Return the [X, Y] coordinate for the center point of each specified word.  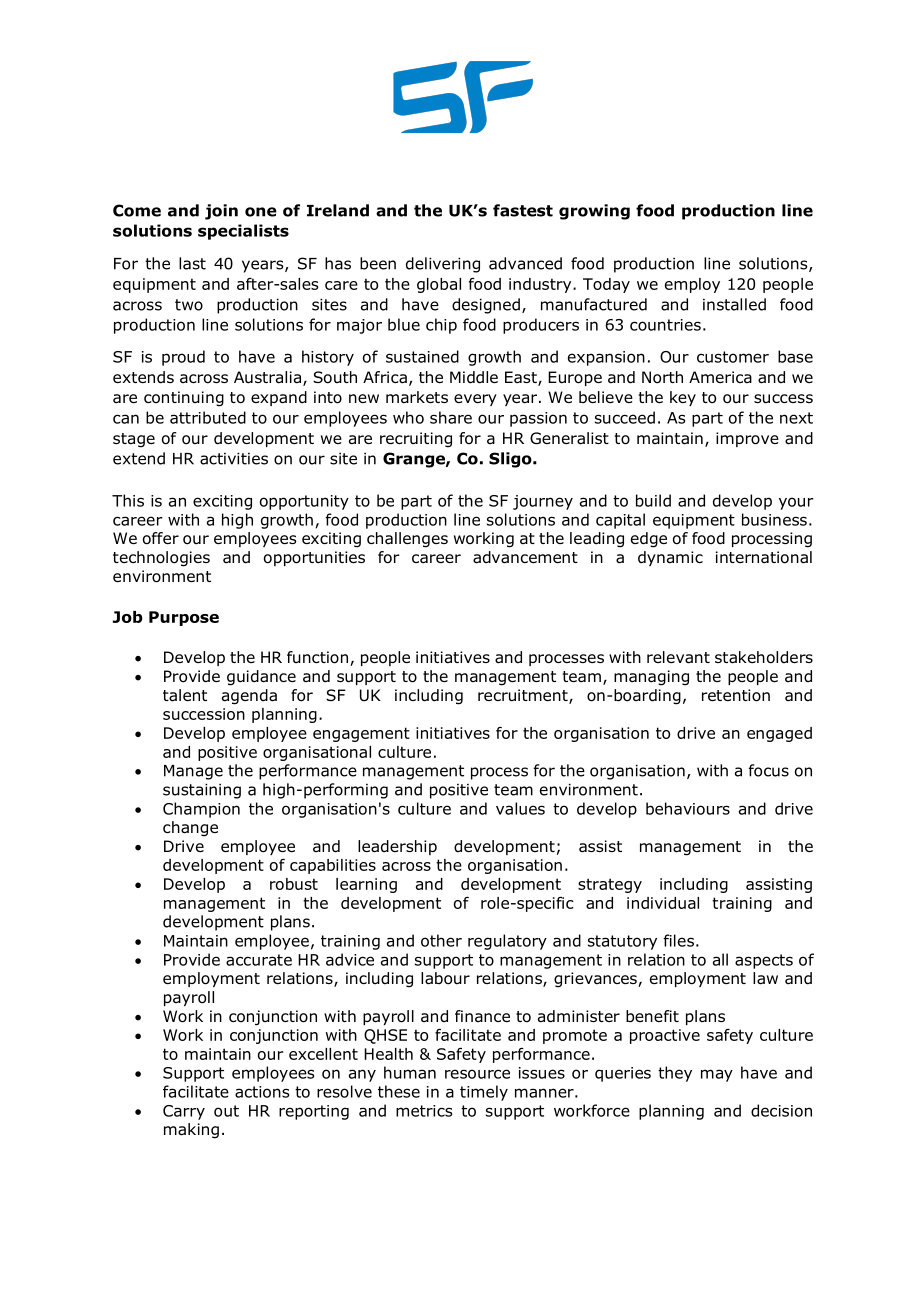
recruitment [524, 696]
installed [734, 304]
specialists [243, 232]
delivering [443, 265]
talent [185, 695]
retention [736, 695]
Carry [184, 1112]
